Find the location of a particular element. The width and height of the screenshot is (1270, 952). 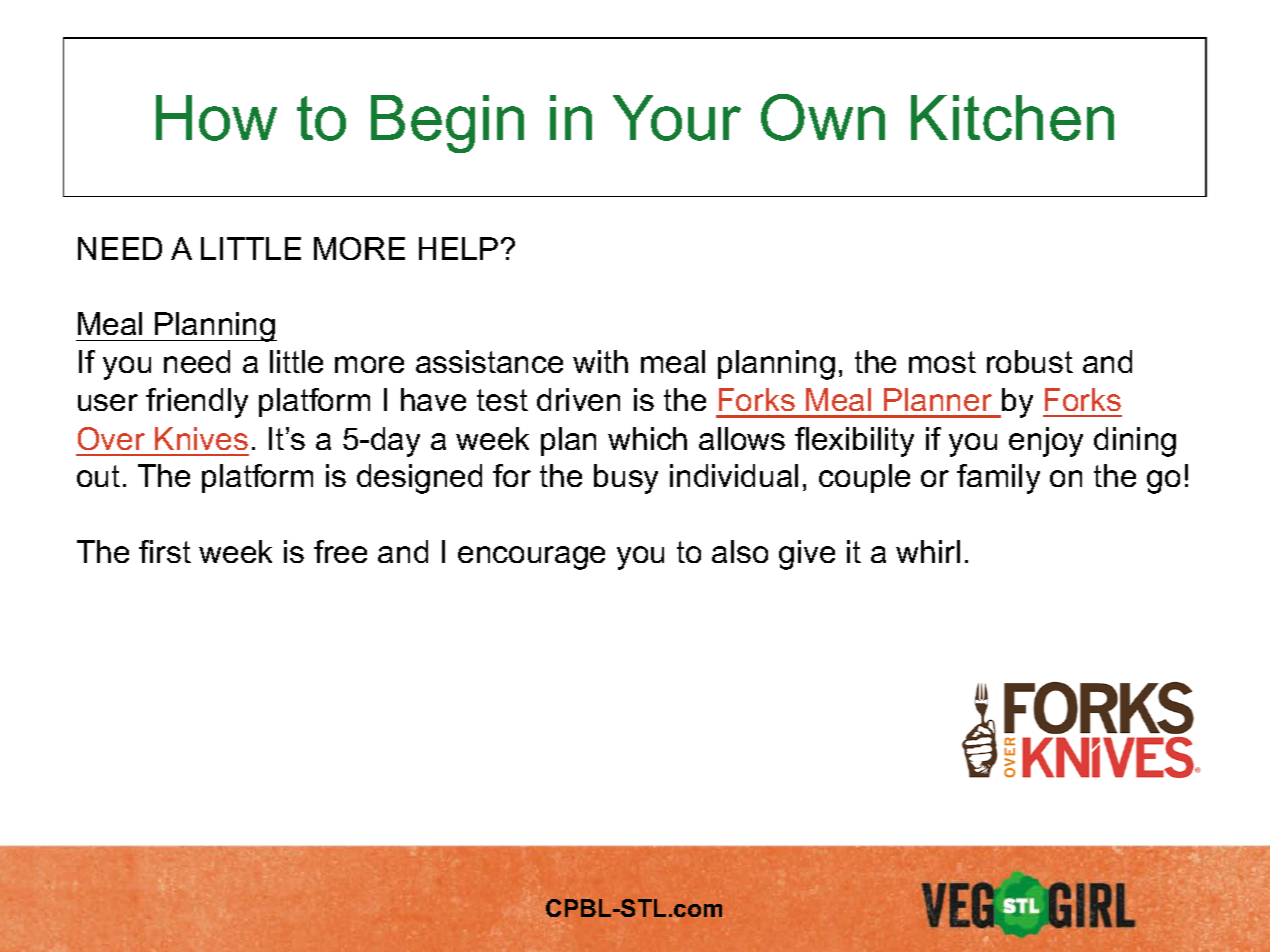

assistance is located at coordinates (489, 361).
